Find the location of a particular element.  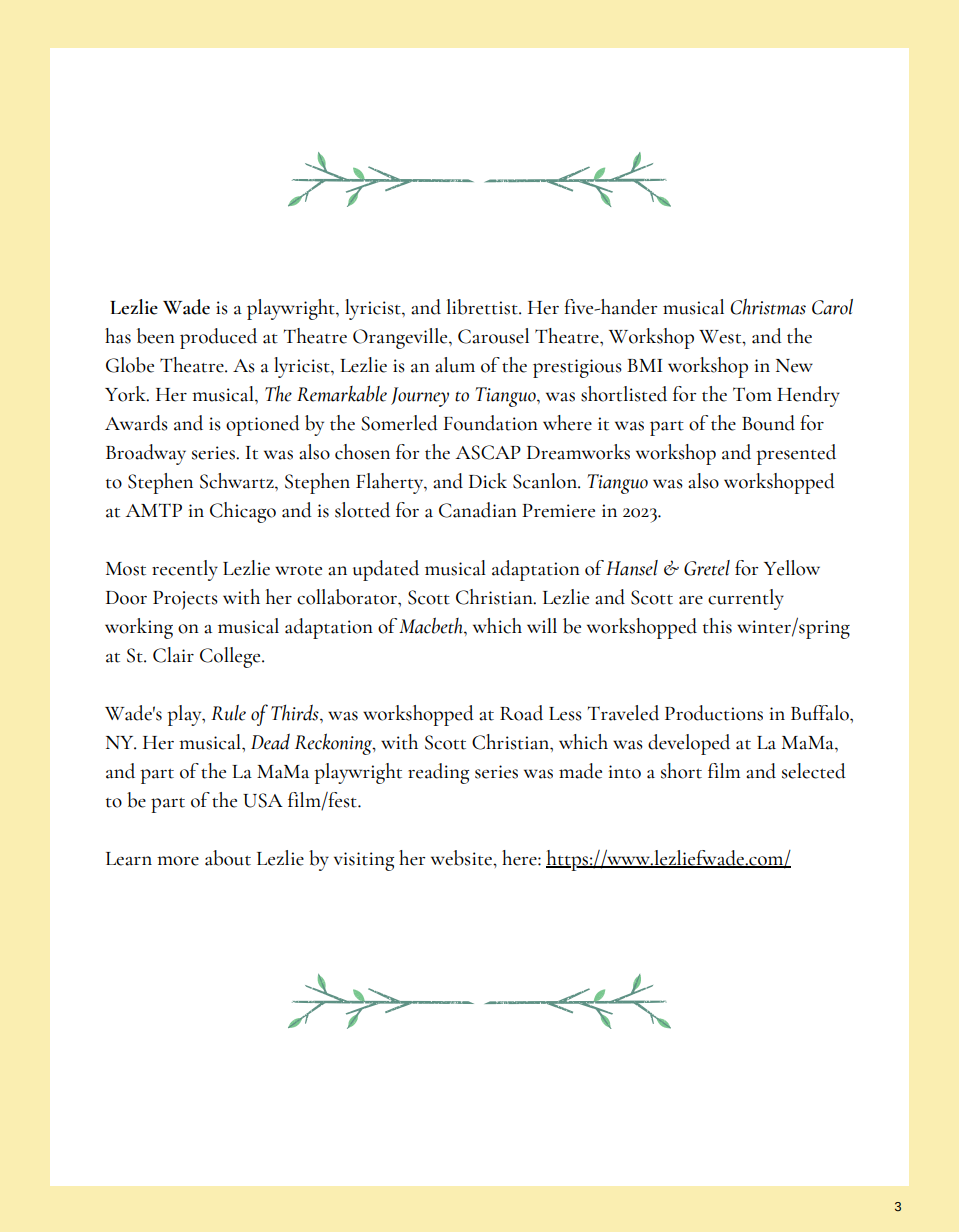

currently is located at coordinates (746, 599).
